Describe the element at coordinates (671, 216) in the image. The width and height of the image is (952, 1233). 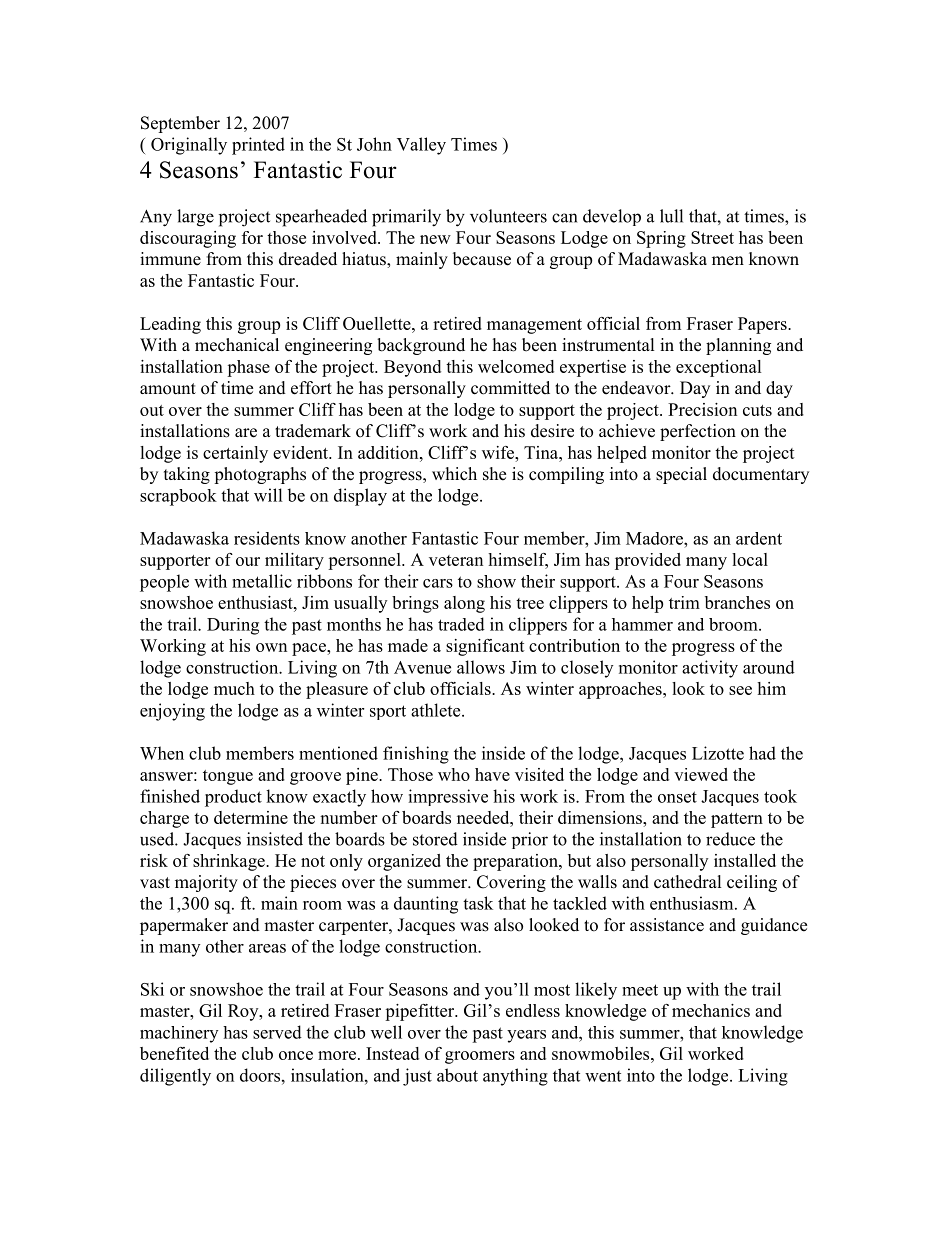
I see `lull` at that location.
